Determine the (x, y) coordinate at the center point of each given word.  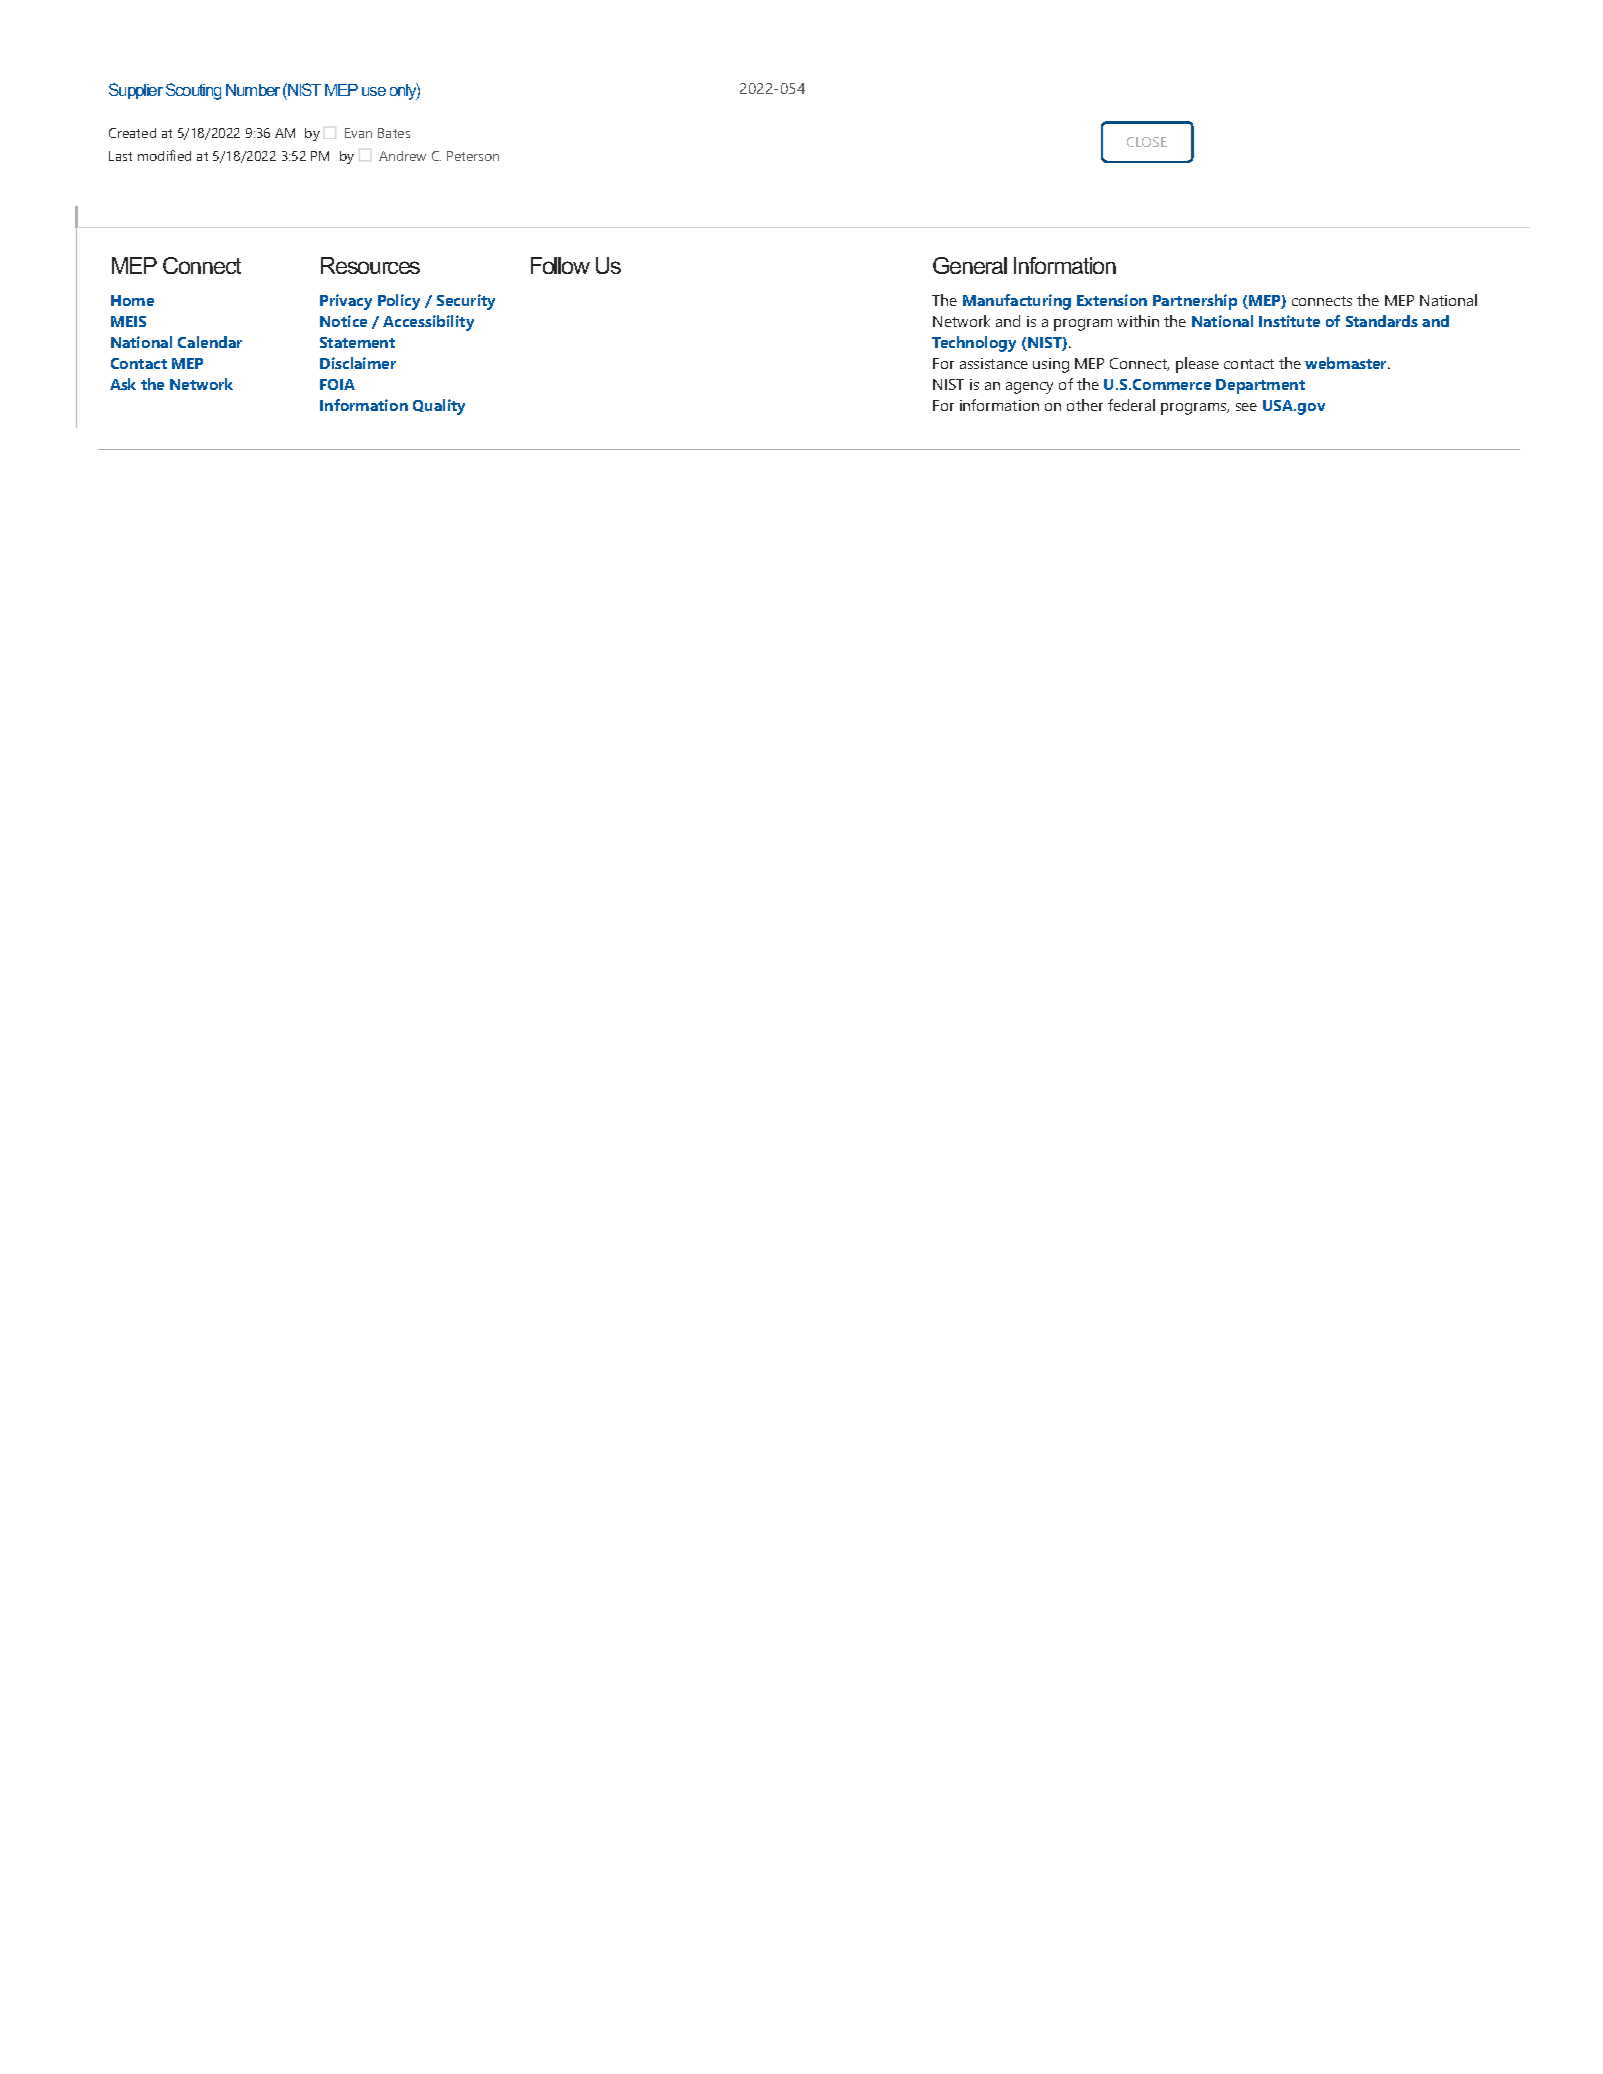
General (970, 265)
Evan (358, 133)
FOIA (337, 384)
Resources (370, 265)
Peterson (473, 156)
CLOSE (1147, 142)
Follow (560, 265)
